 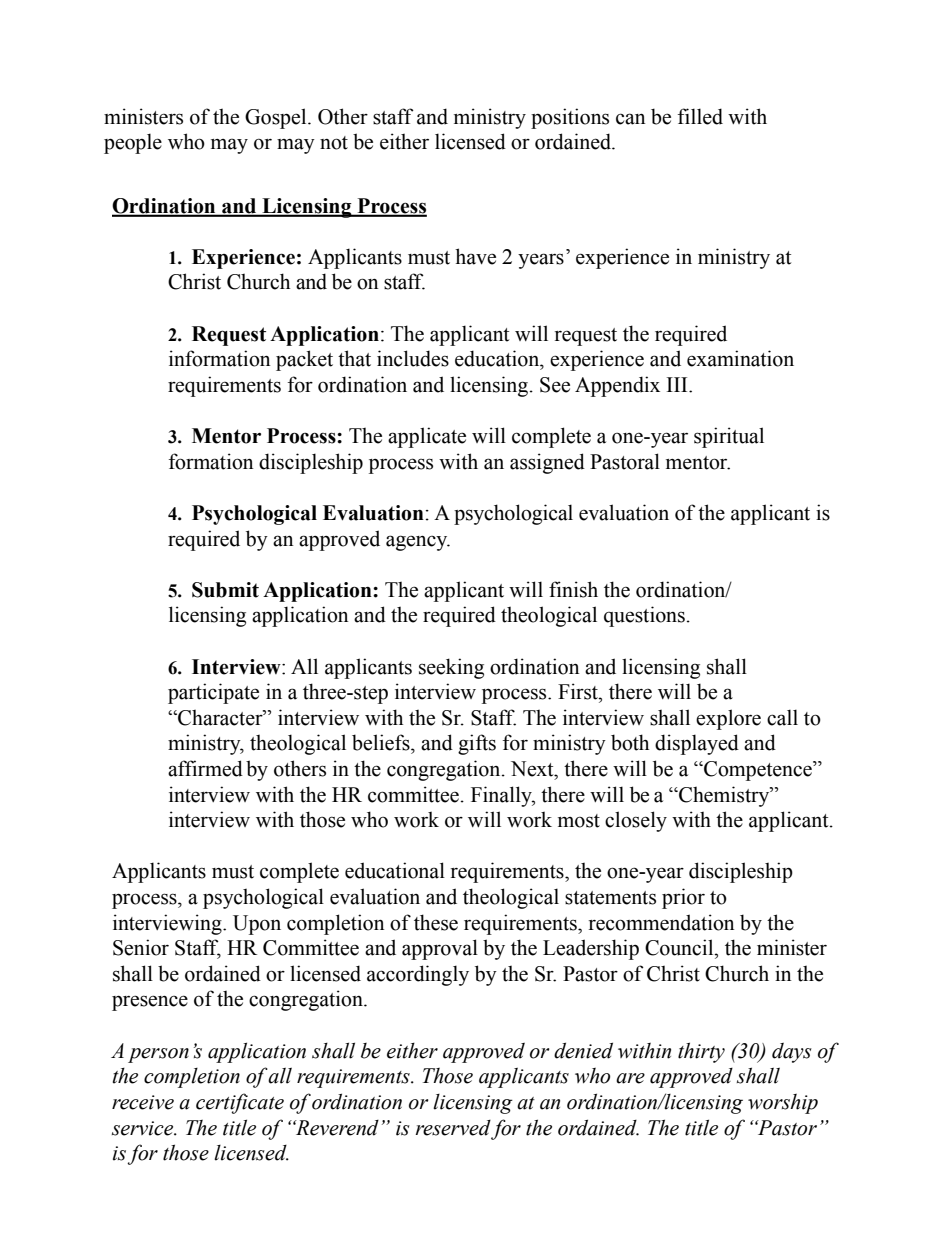 I want to click on Submit, so click(x=225, y=590).
